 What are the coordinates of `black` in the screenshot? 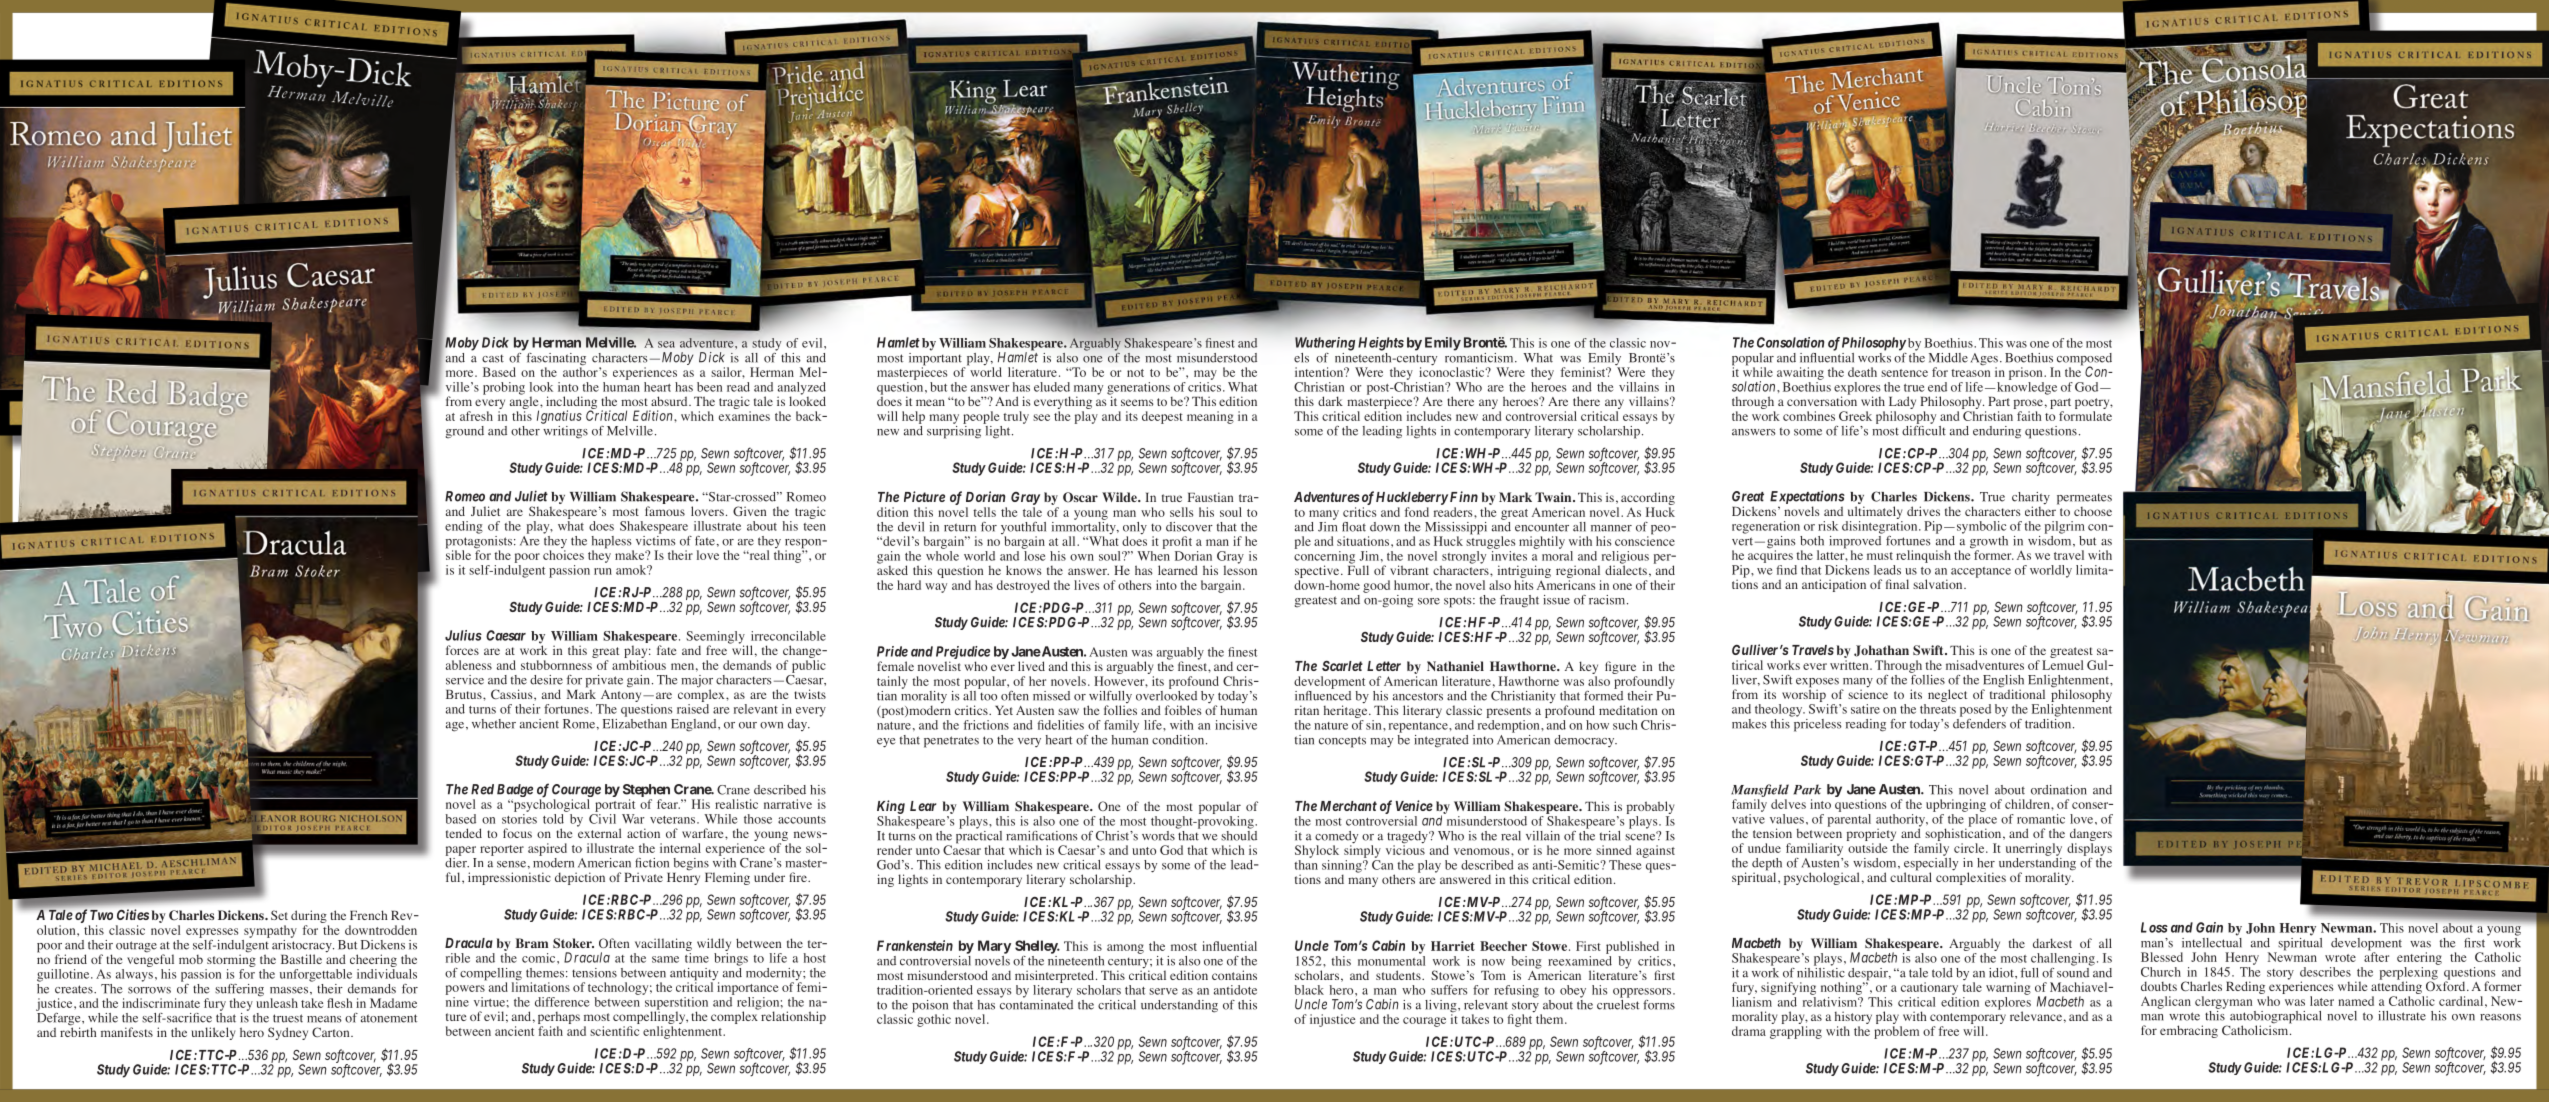 It's located at (1309, 990).
